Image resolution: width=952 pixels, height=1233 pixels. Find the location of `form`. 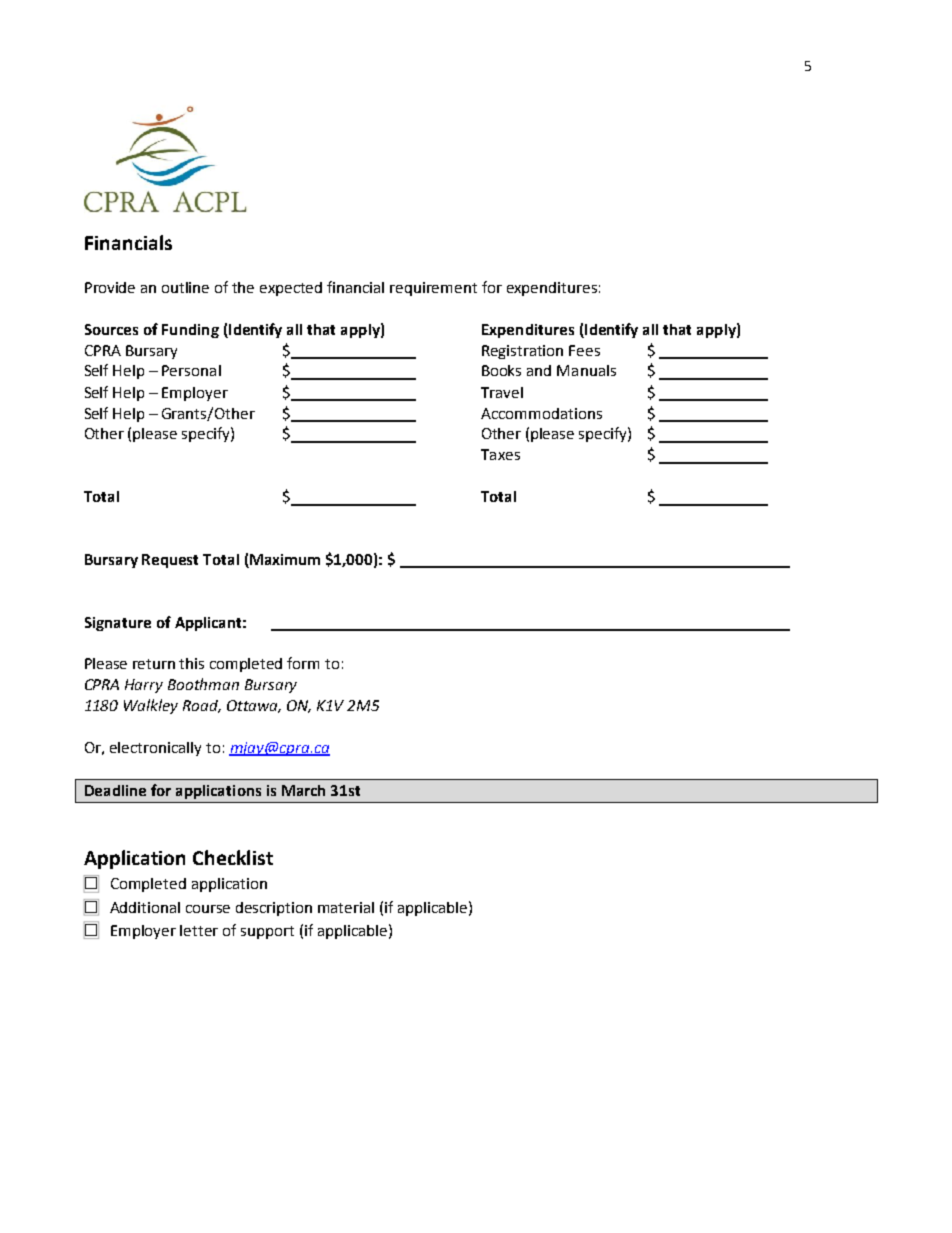

form is located at coordinates (303, 663).
